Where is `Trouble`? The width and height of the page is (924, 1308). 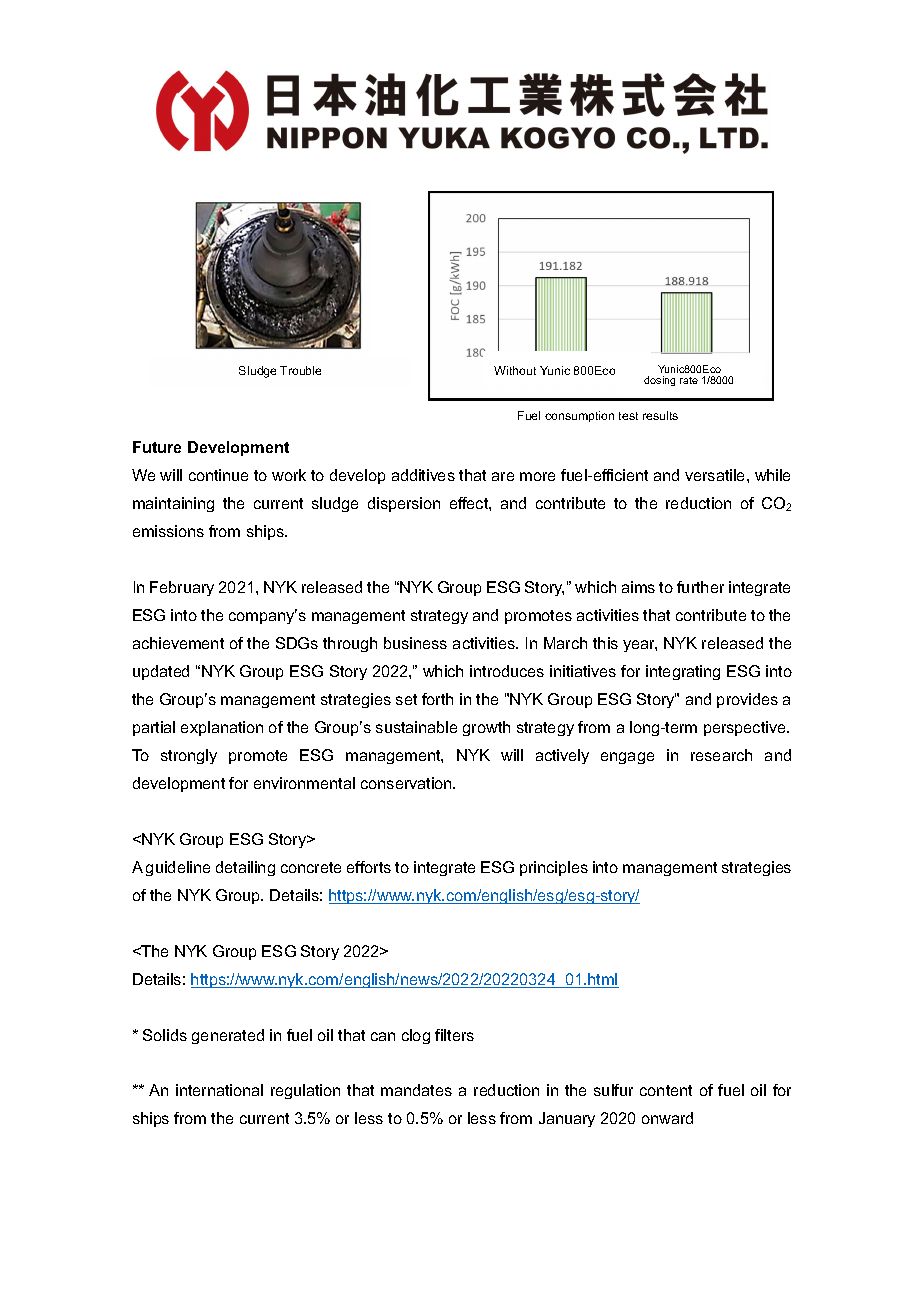 Trouble is located at coordinates (300, 370).
